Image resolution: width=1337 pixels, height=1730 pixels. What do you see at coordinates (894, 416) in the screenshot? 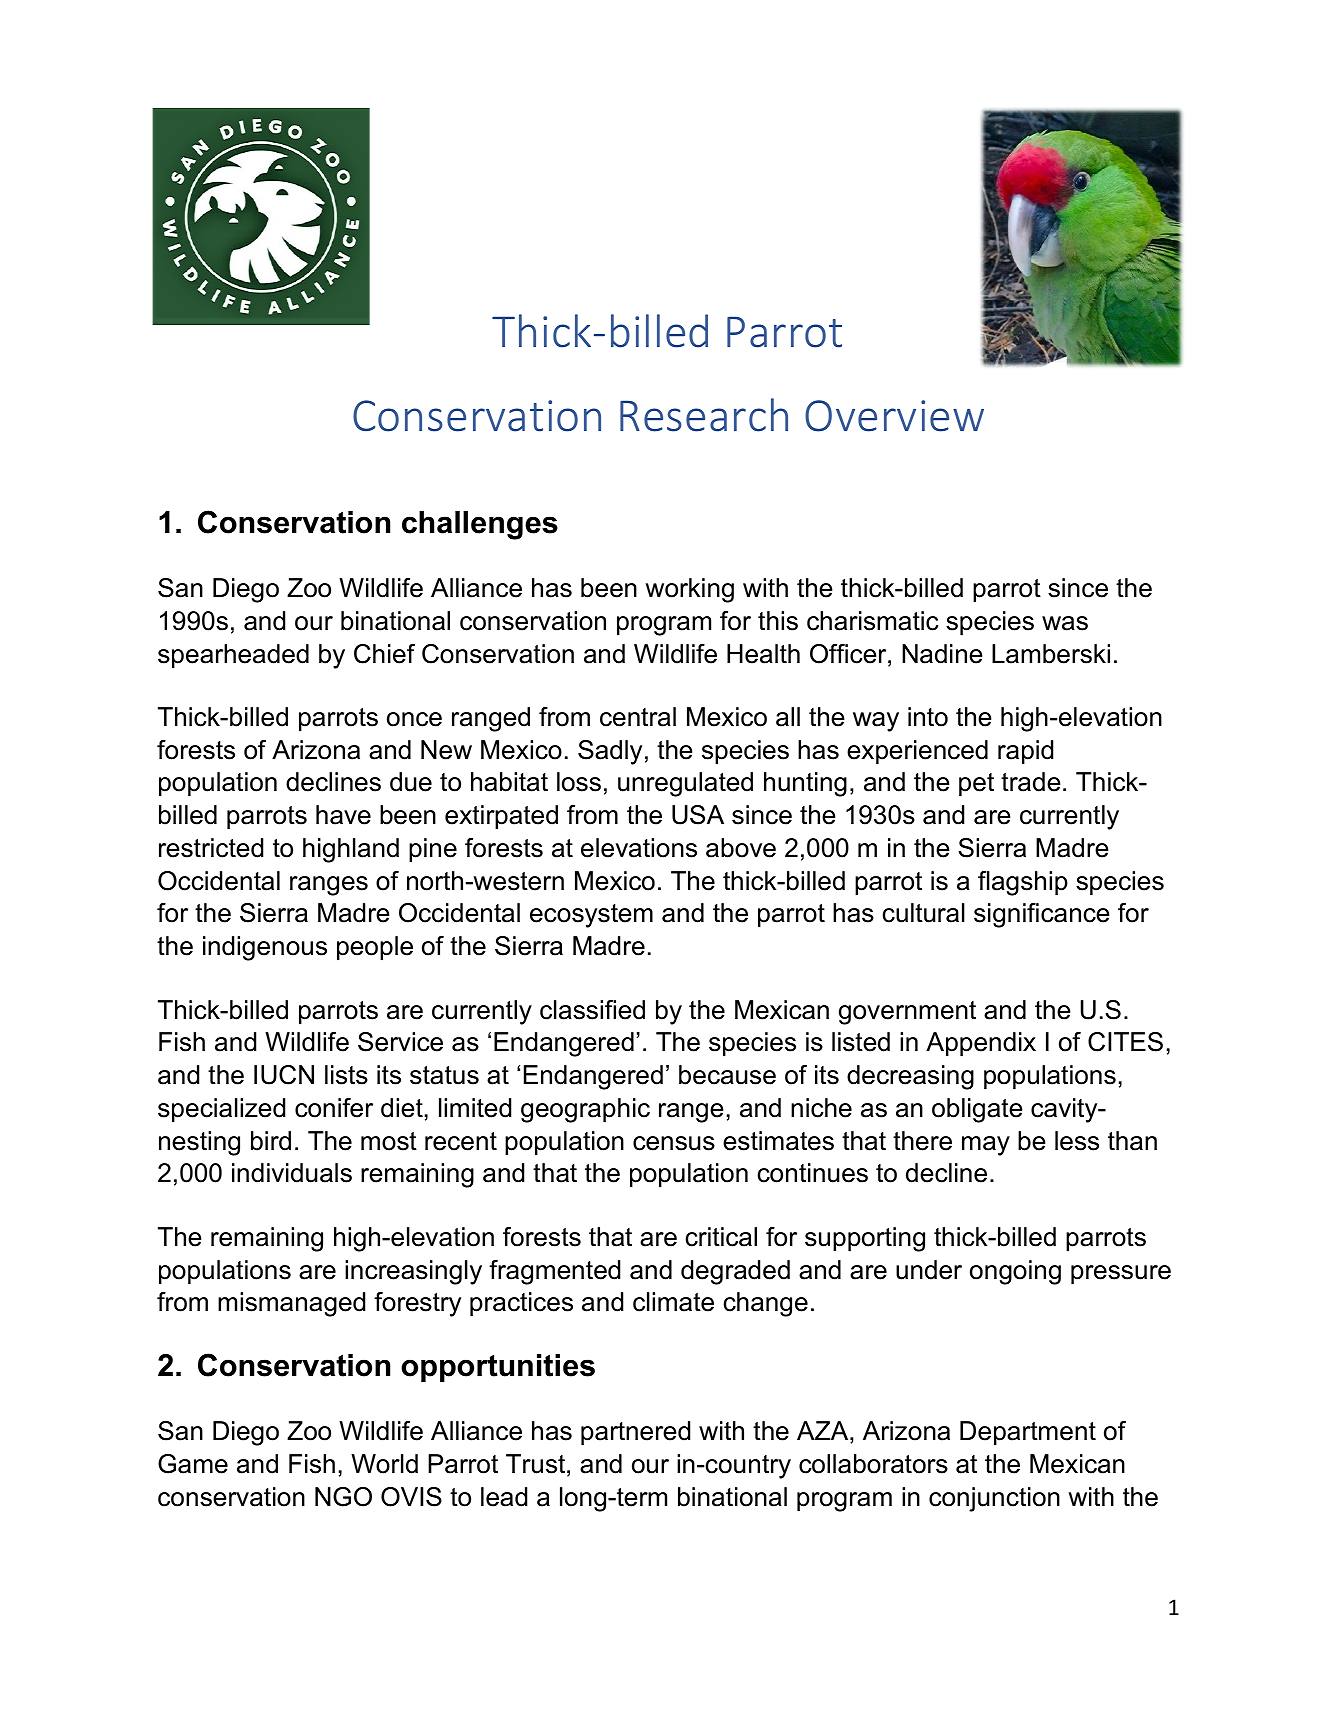
I see `Overview` at bounding box center [894, 416].
